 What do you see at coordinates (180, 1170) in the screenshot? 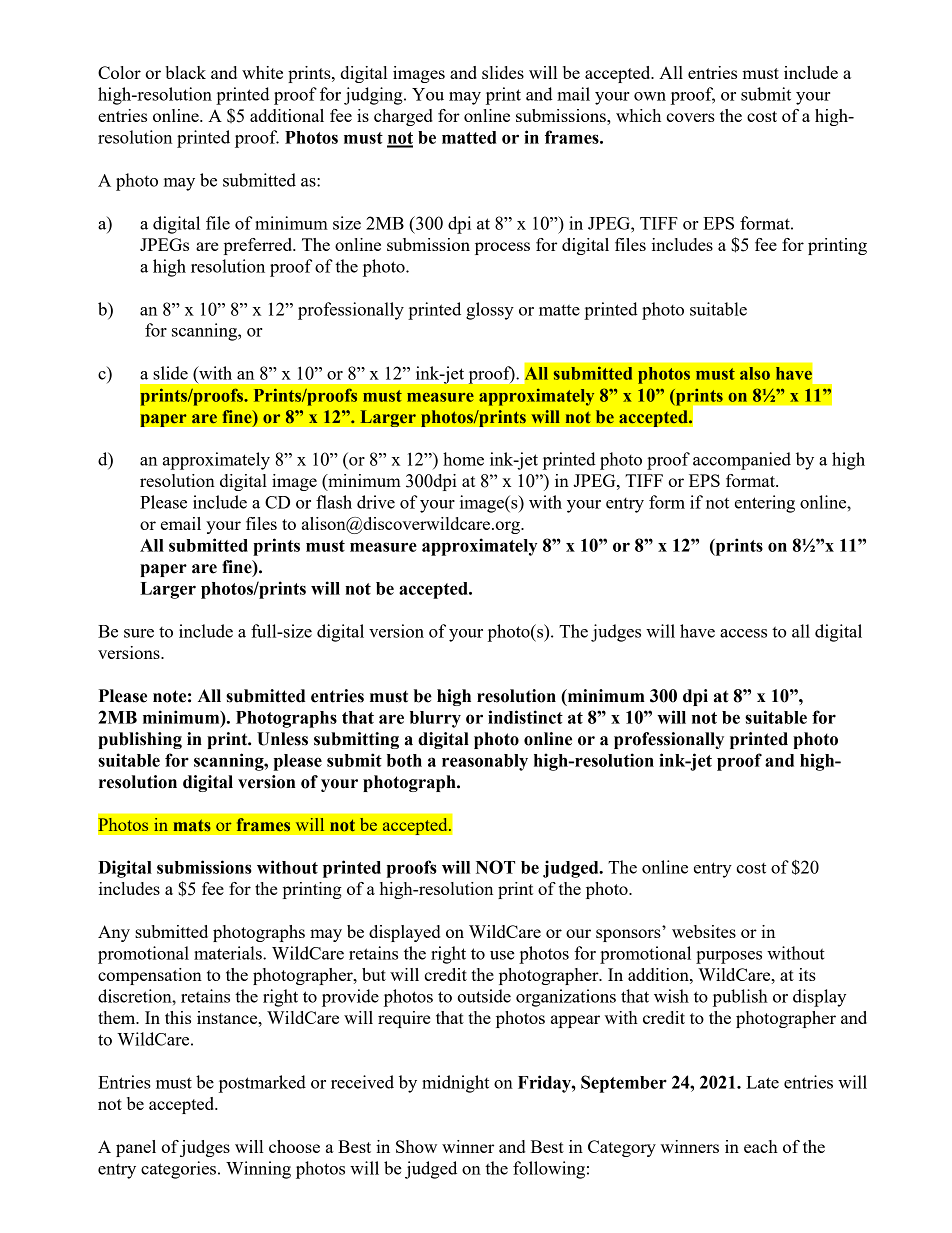
I see `categories` at bounding box center [180, 1170].
